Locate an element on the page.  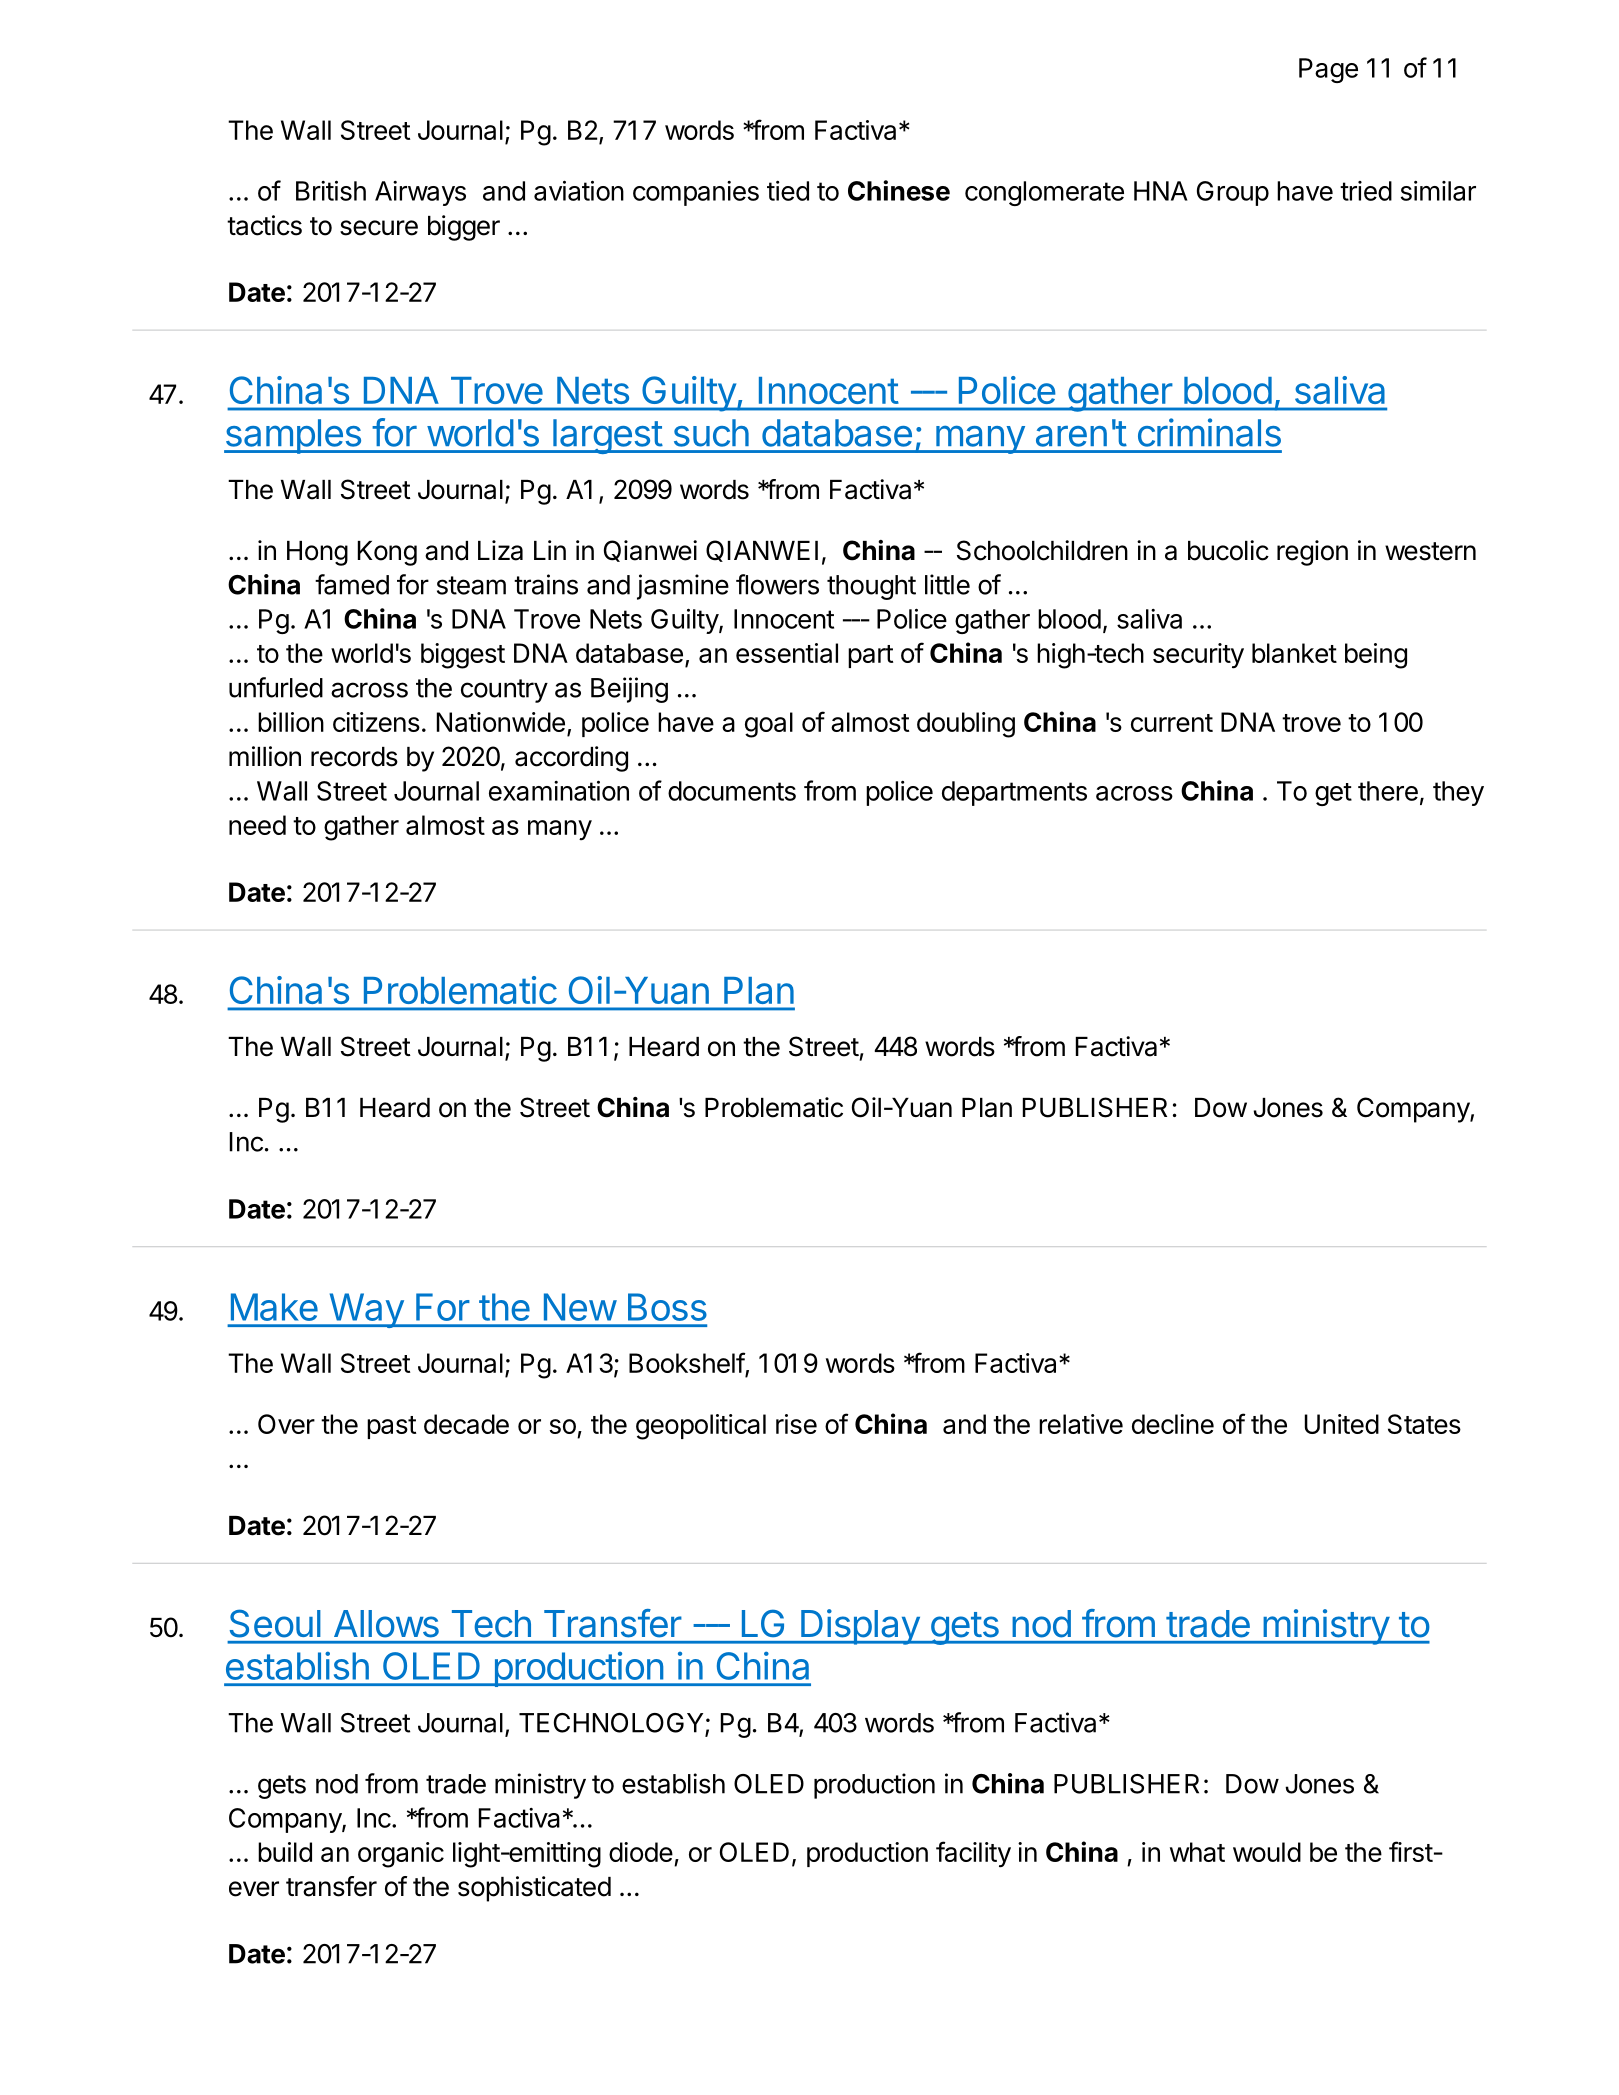
organic is located at coordinates (401, 1855).
